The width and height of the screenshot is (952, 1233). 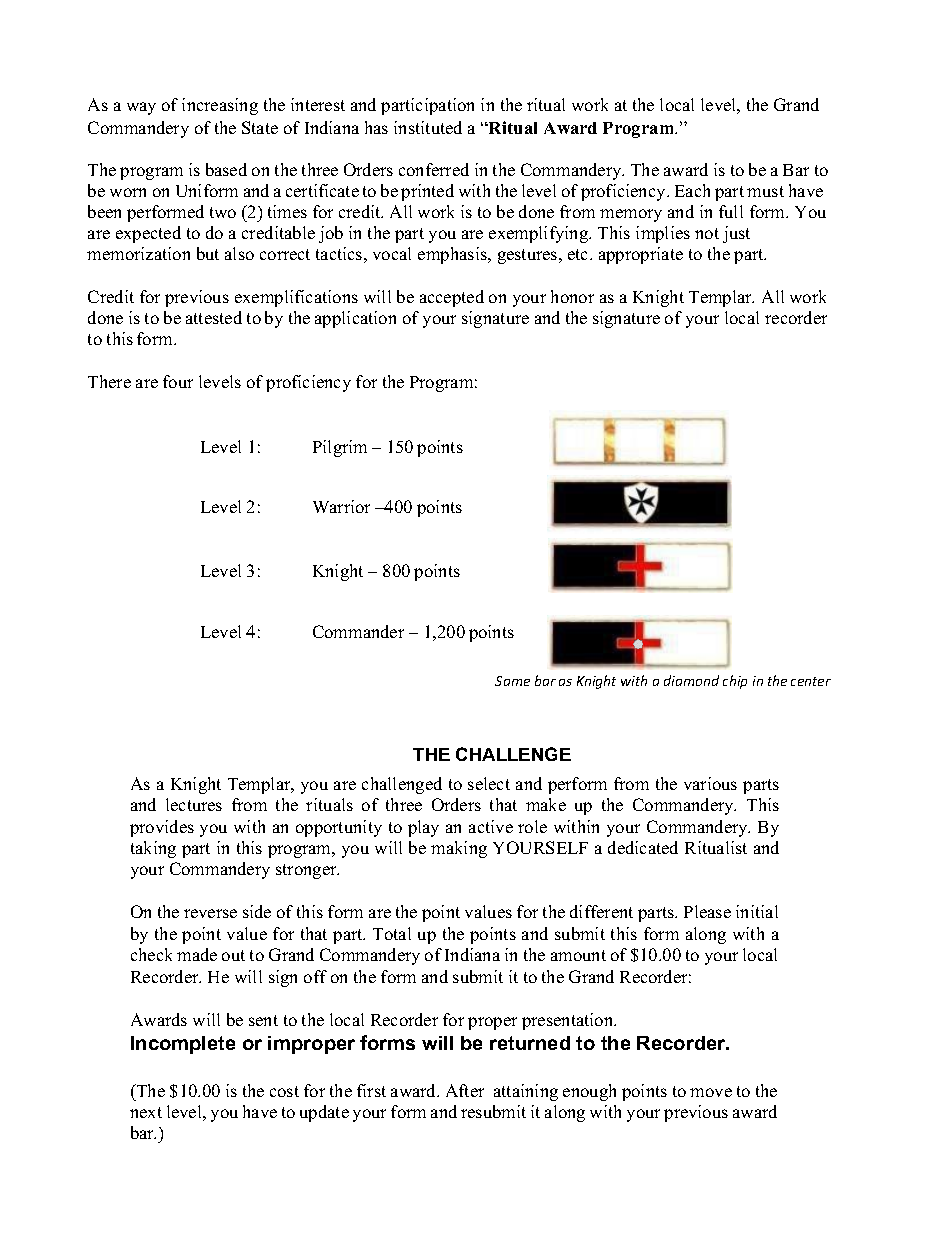 What do you see at coordinates (341, 506) in the screenshot?
I see `Warrior` at bounding box center [341, 506].
